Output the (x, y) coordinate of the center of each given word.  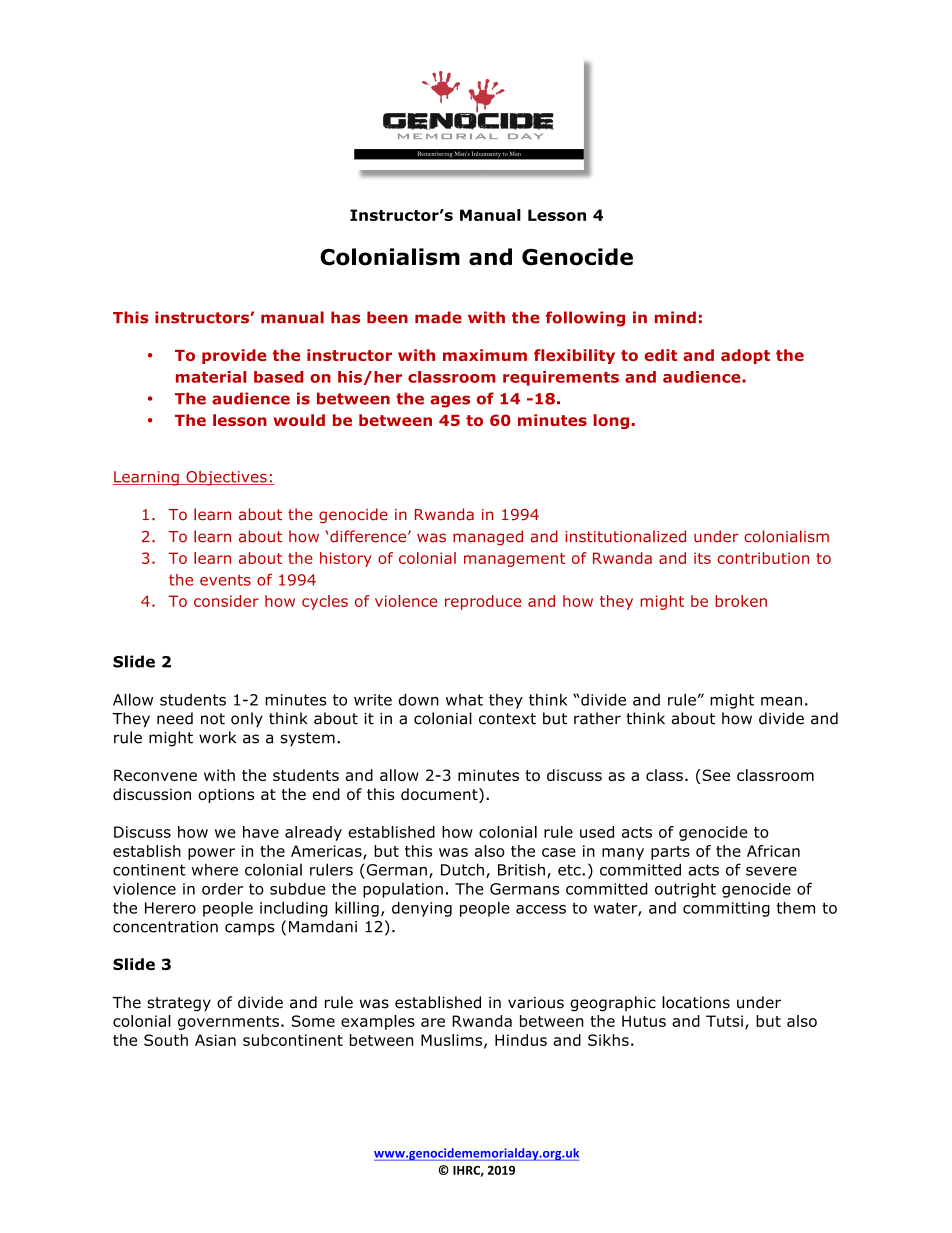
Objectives (226, 478)
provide (234, 356)
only (247, 719)
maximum (485, 355)
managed (488, 538)
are (433, 1022)
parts (670, 853)
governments (228, 1023)
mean (781, 701)
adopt (745, 356)
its (702, 558)
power (211, 854)
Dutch (462, 869)
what (464, 700)
